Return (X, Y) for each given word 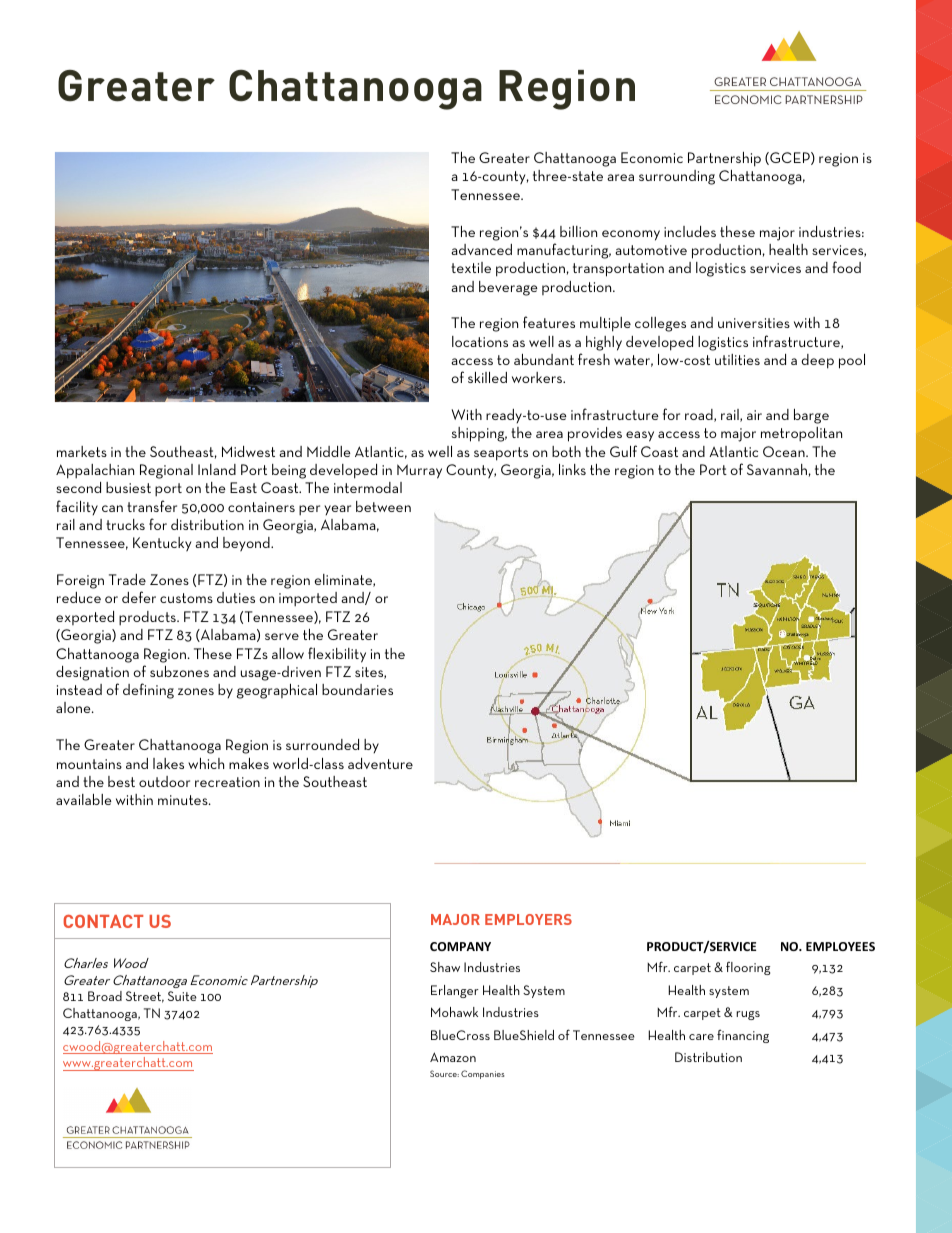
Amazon (453, 1057)
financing (743, 1036)
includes (690, 231)
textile (471, 267)
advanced (481, 249)
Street (145, 997)
